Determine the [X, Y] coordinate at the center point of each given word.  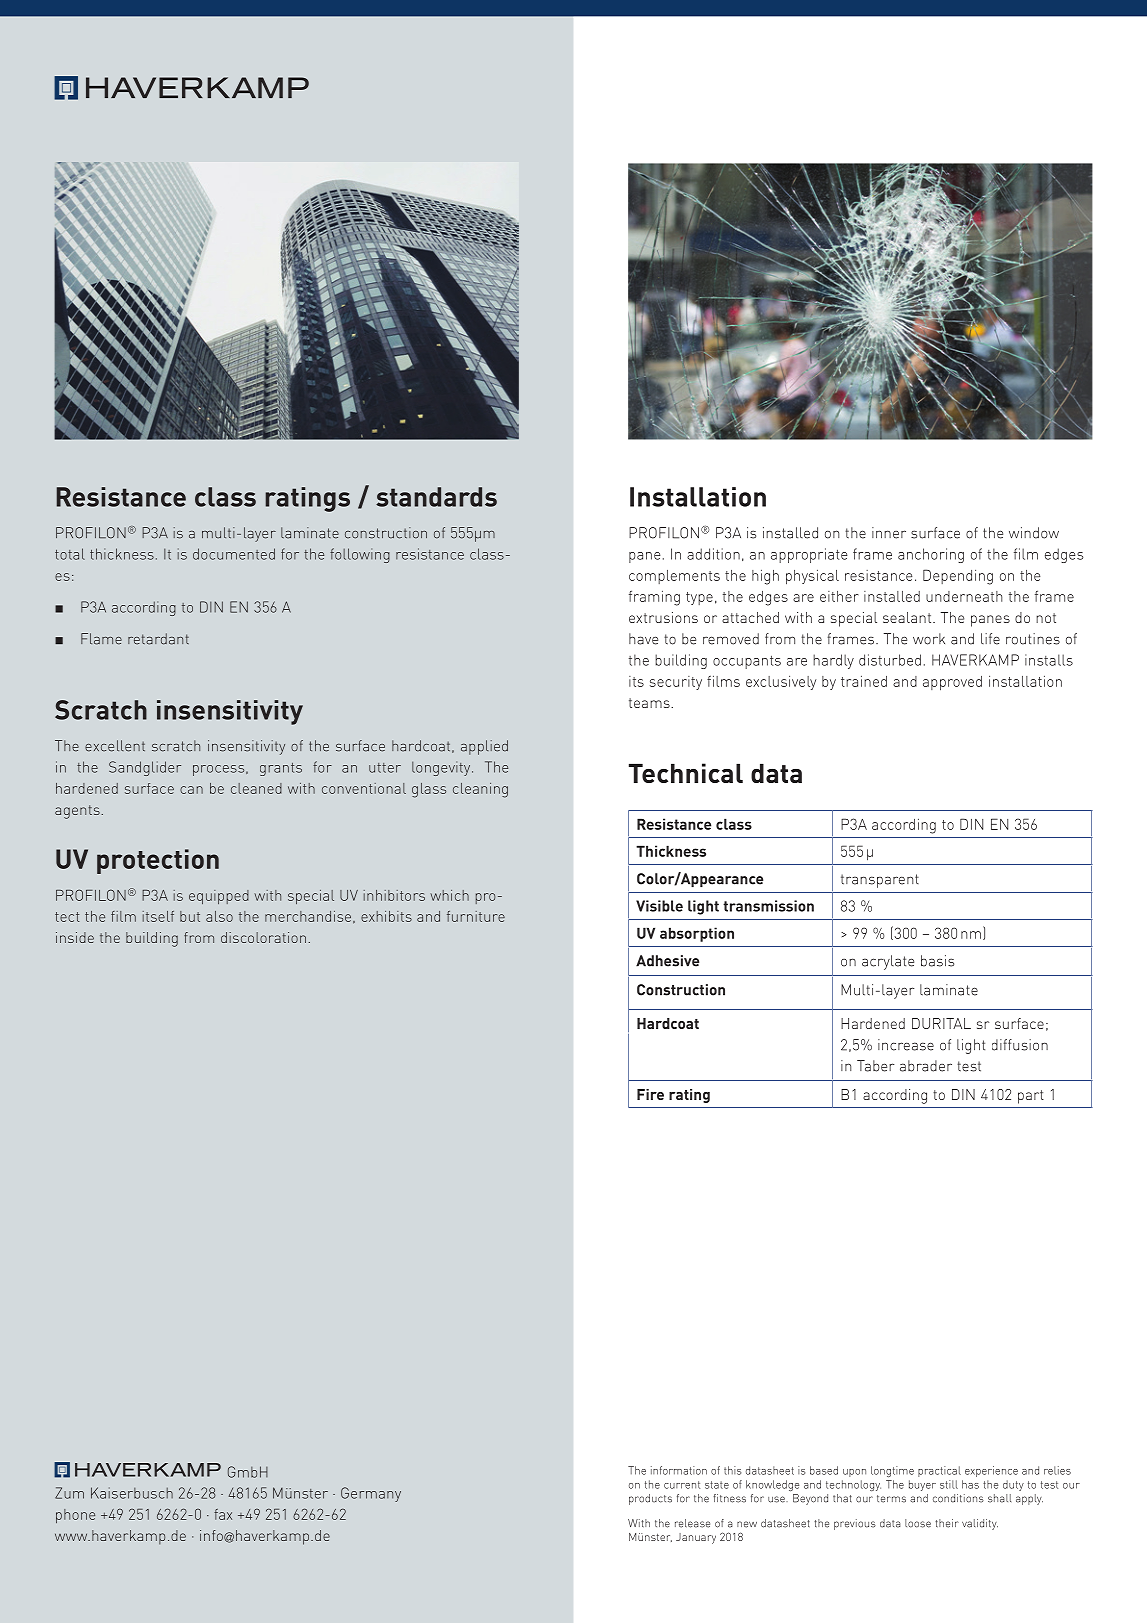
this [732, 1470]
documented [234, 554]
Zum [69, 1493]
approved [952, 683]
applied [484, 747]
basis [937, 961]
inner [889, 533]
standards [436, 497]
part [1031, 1097]
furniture [476, 916]
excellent [115, 746]
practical [939, 1471]
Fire [650, 1094]
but [190, 916]
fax [223, 1514]
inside [75, 937]
